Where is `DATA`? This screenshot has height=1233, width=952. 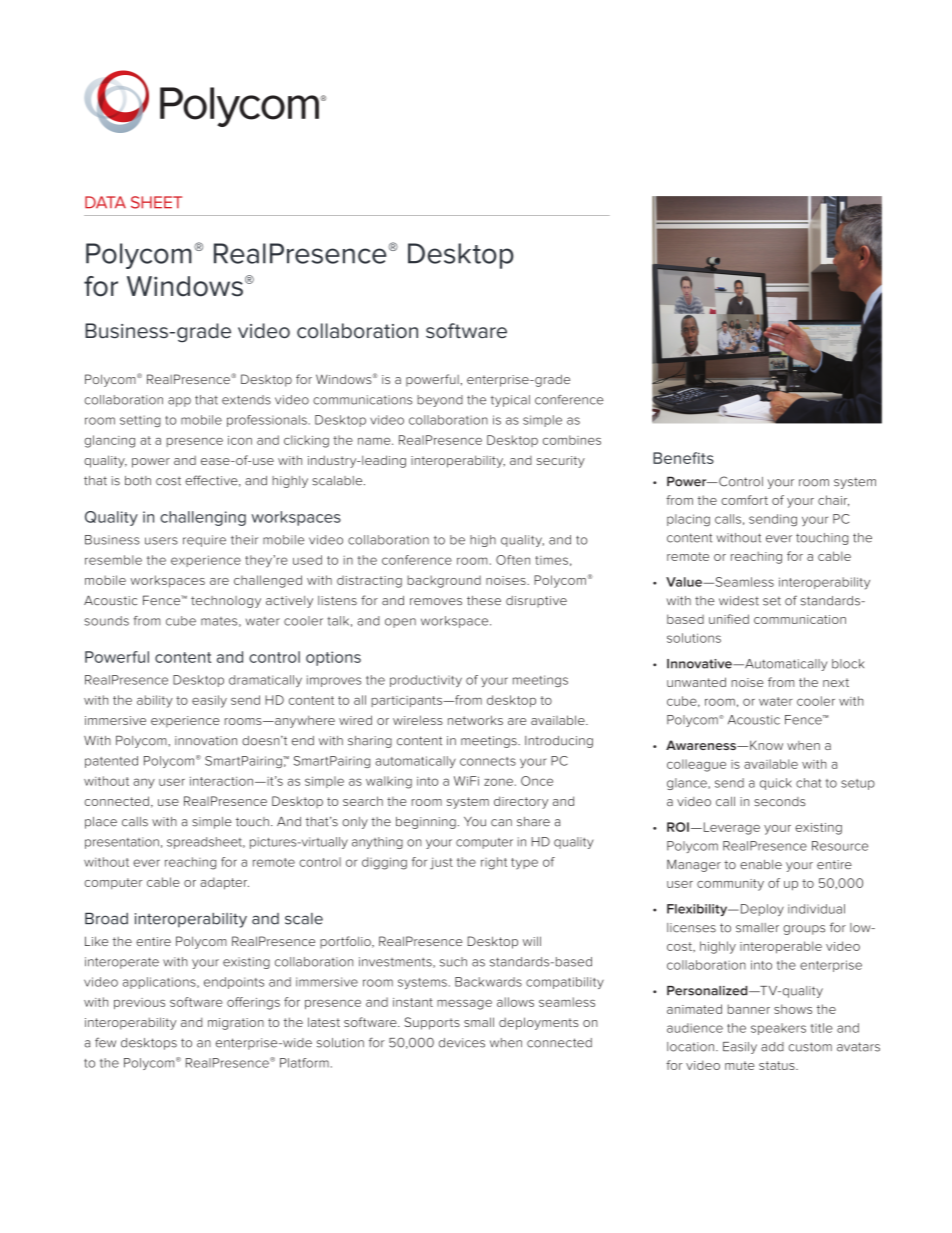
DATA is located at coordinates (105, 202).
